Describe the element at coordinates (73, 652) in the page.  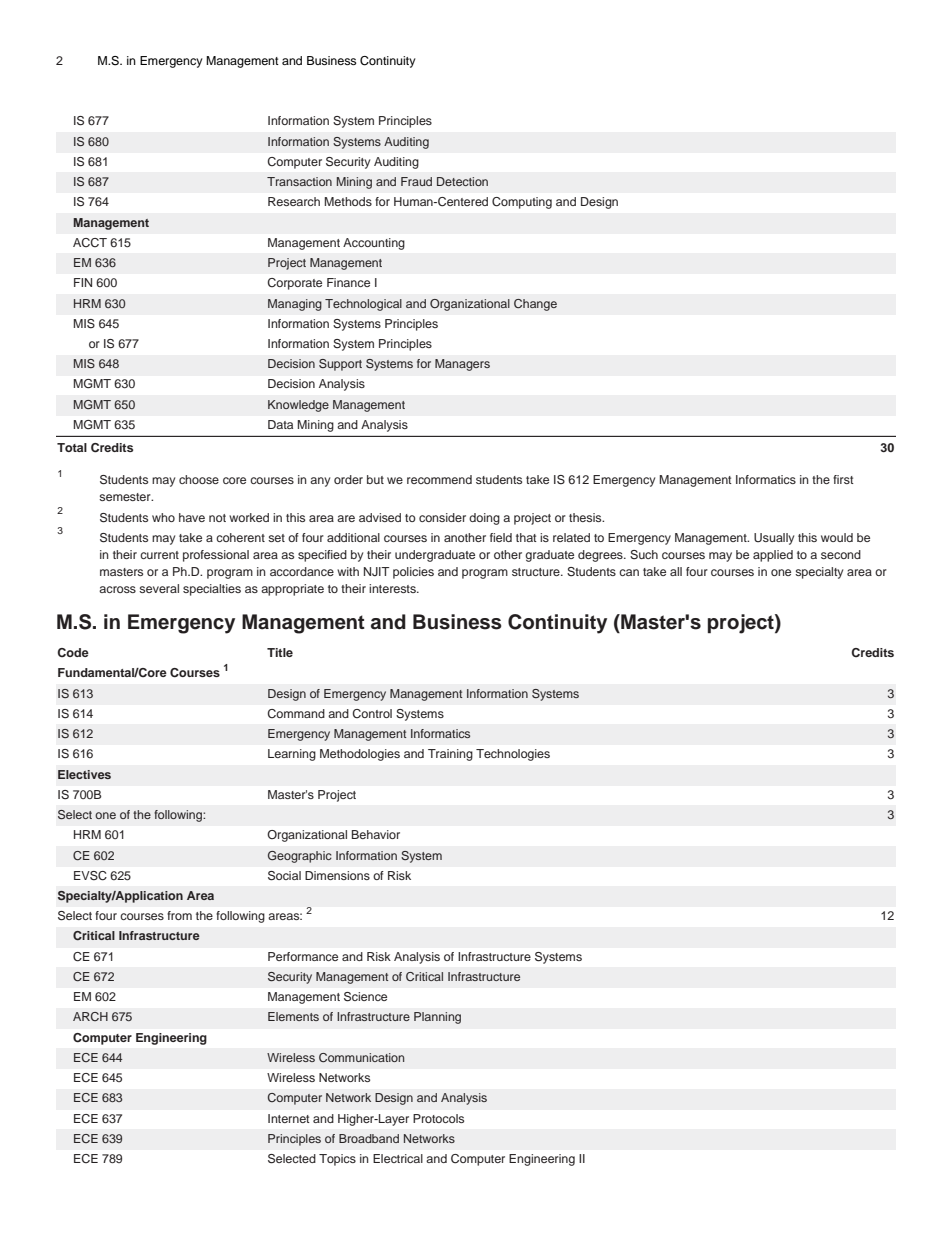
I see `Code` at that location.
